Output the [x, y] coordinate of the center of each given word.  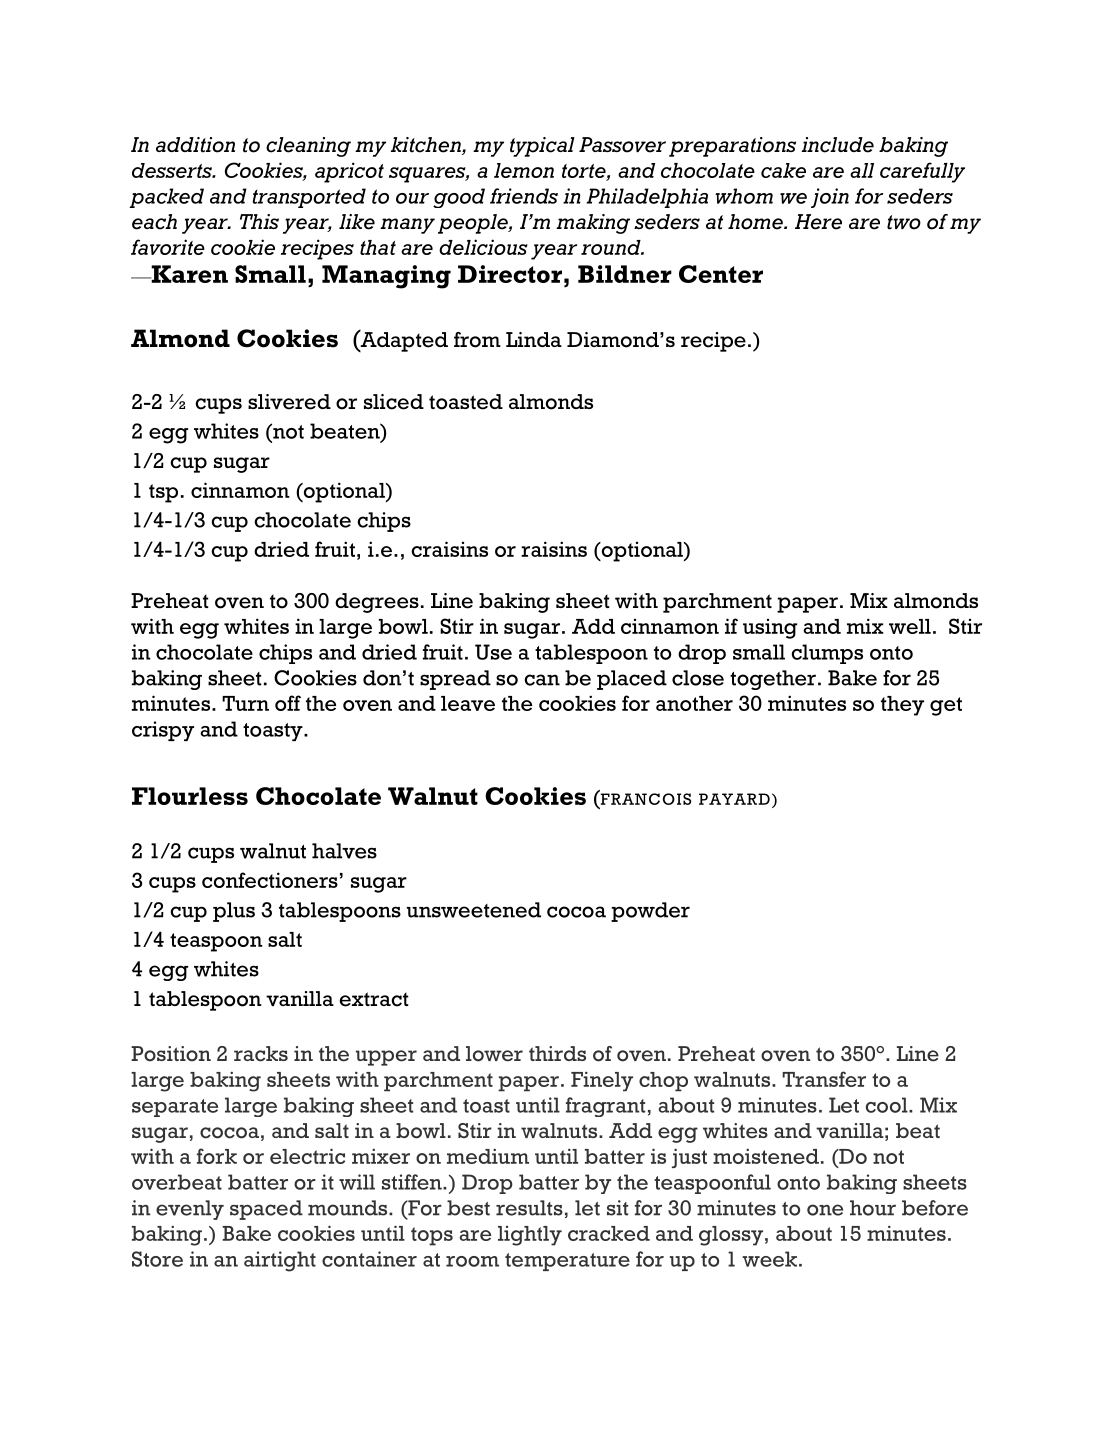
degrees [377, 603]
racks [261, 1054]
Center [721, 274]
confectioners [270, 880]
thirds [557, 1053]
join [830, 198]
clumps [827, 654]
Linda [534, 339]
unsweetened [474, 910]
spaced [266, 1210]
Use [493, 652]
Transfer [824, 1079]
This [259, 221]
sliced [394, 402]
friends [524, 196]
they [902, 706]
